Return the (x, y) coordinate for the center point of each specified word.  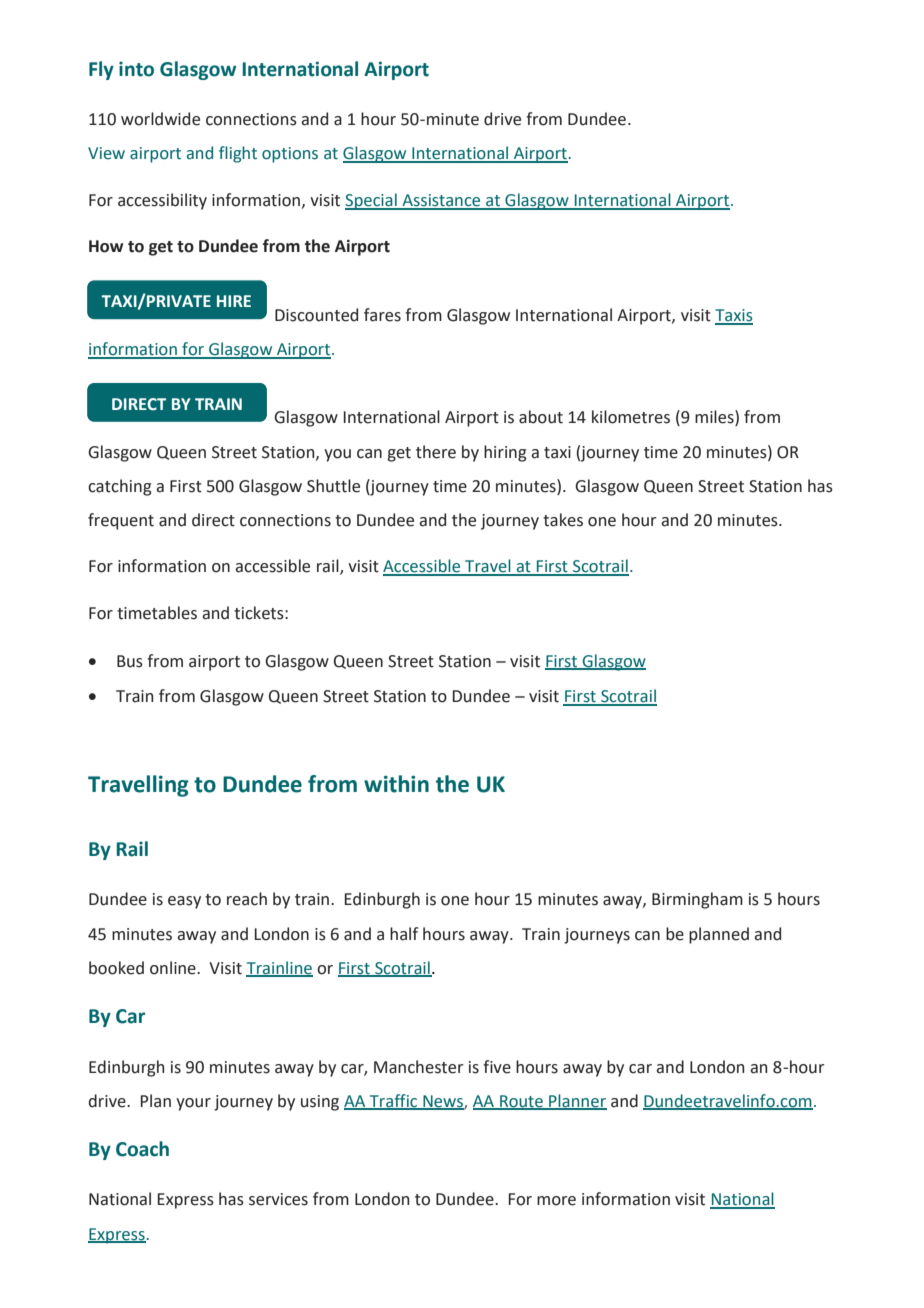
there (436, 452)
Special (372, 201)
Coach (142, 1149)
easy (184, 902)
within (396, 784)
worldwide (160, 119)
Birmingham (697, 900)
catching (120, 487)
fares (382, 315)
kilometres (631, 417)
